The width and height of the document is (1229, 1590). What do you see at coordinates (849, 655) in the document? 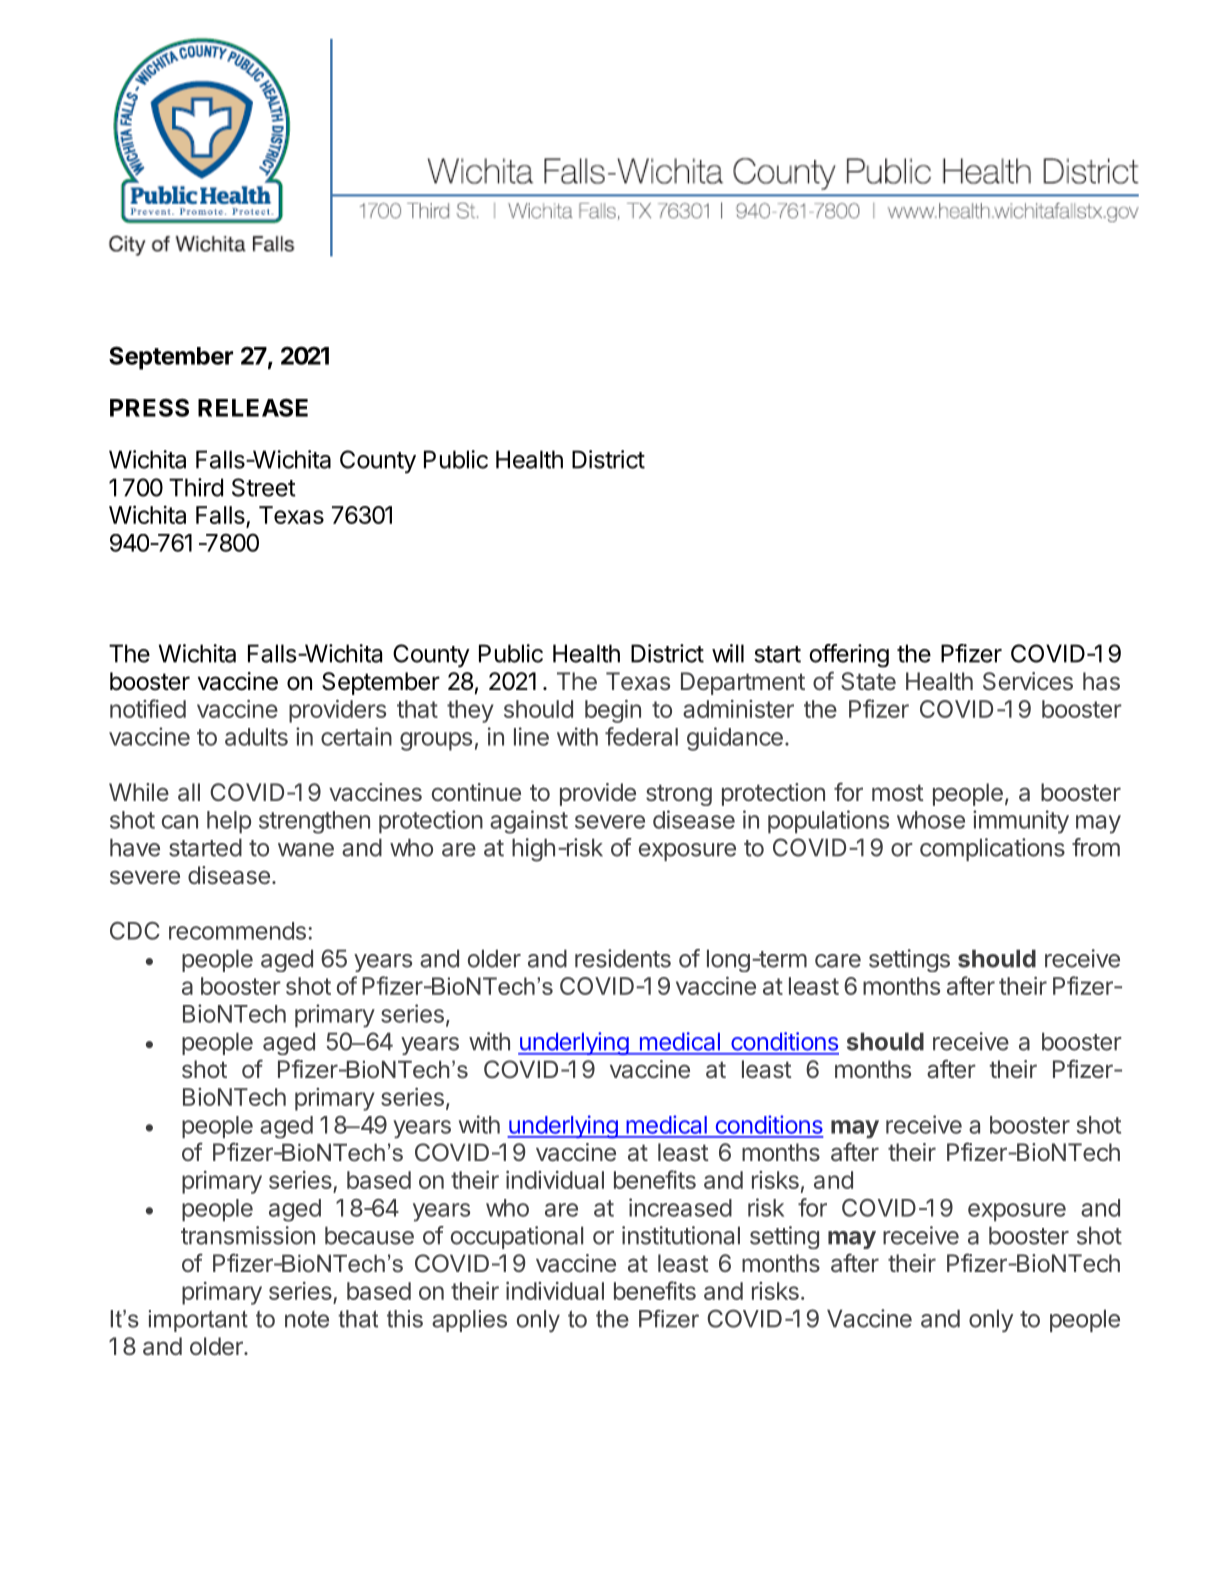
I see `offering` at bounding box center [849, 655].
